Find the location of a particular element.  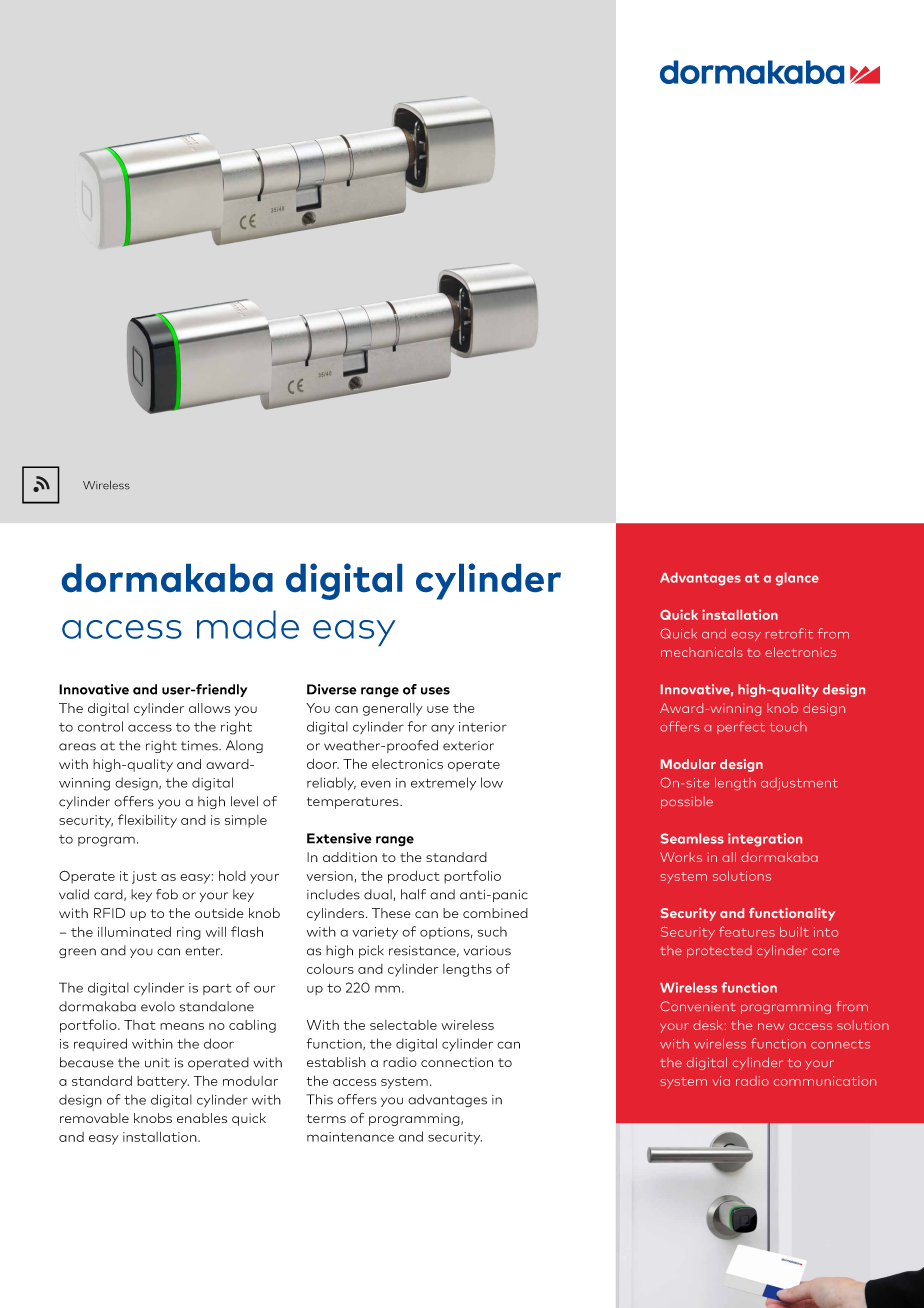

made is located at coordinates (248, 624).
